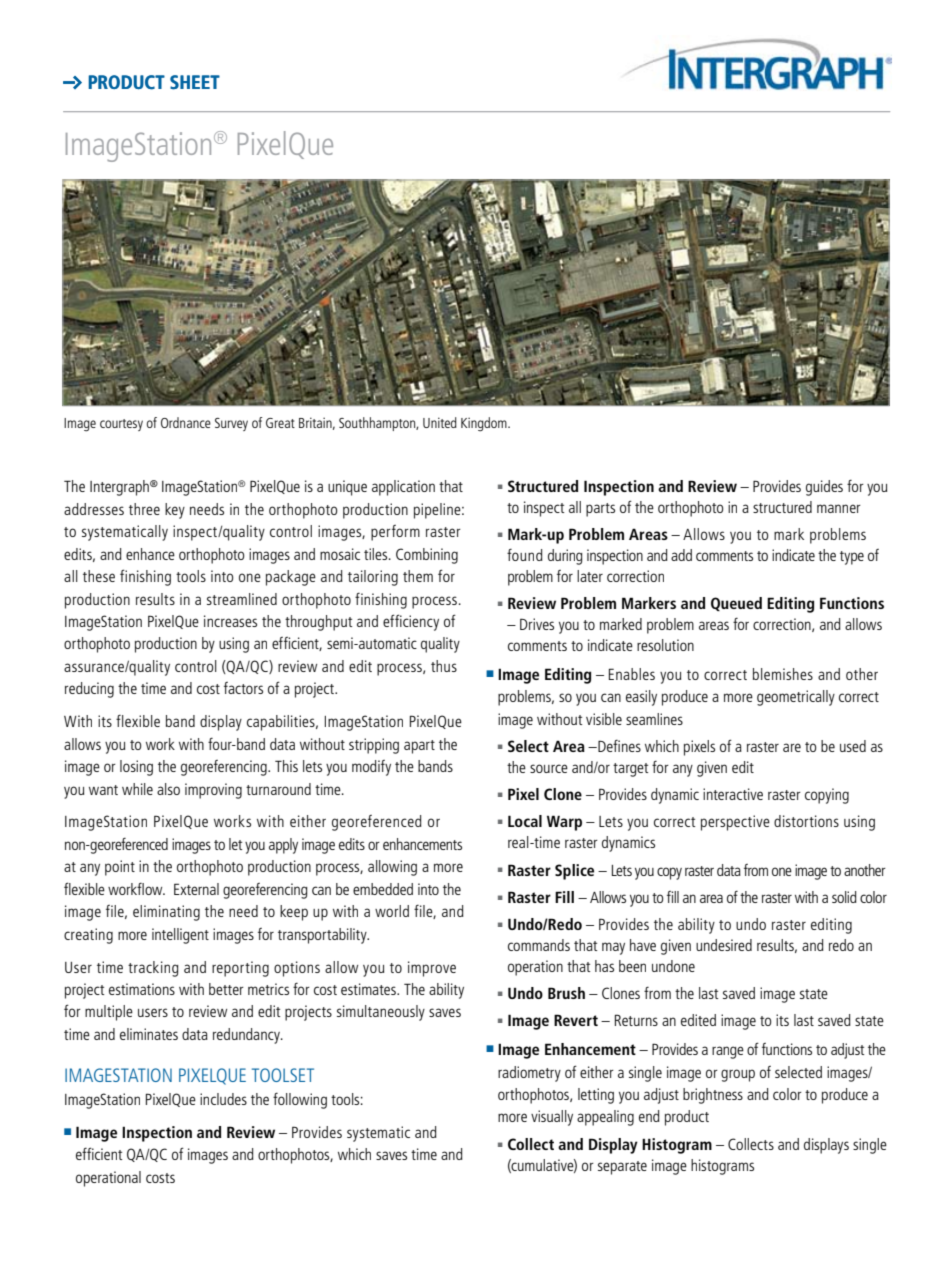 The image size is (952, 1270). I want to click on guides, so click(824, 488).
